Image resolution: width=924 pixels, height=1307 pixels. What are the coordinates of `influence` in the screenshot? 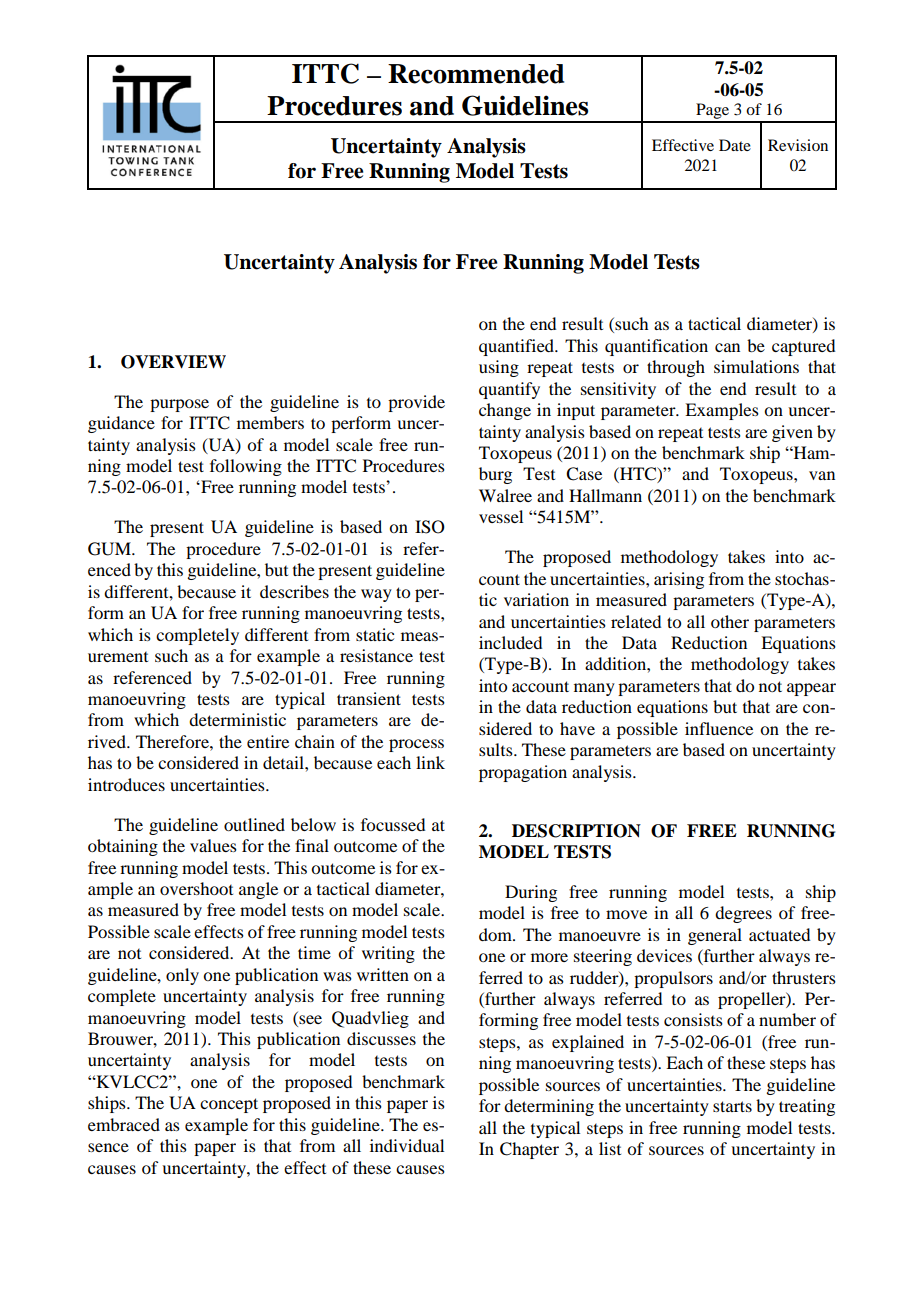 It's located at (719, 728).
